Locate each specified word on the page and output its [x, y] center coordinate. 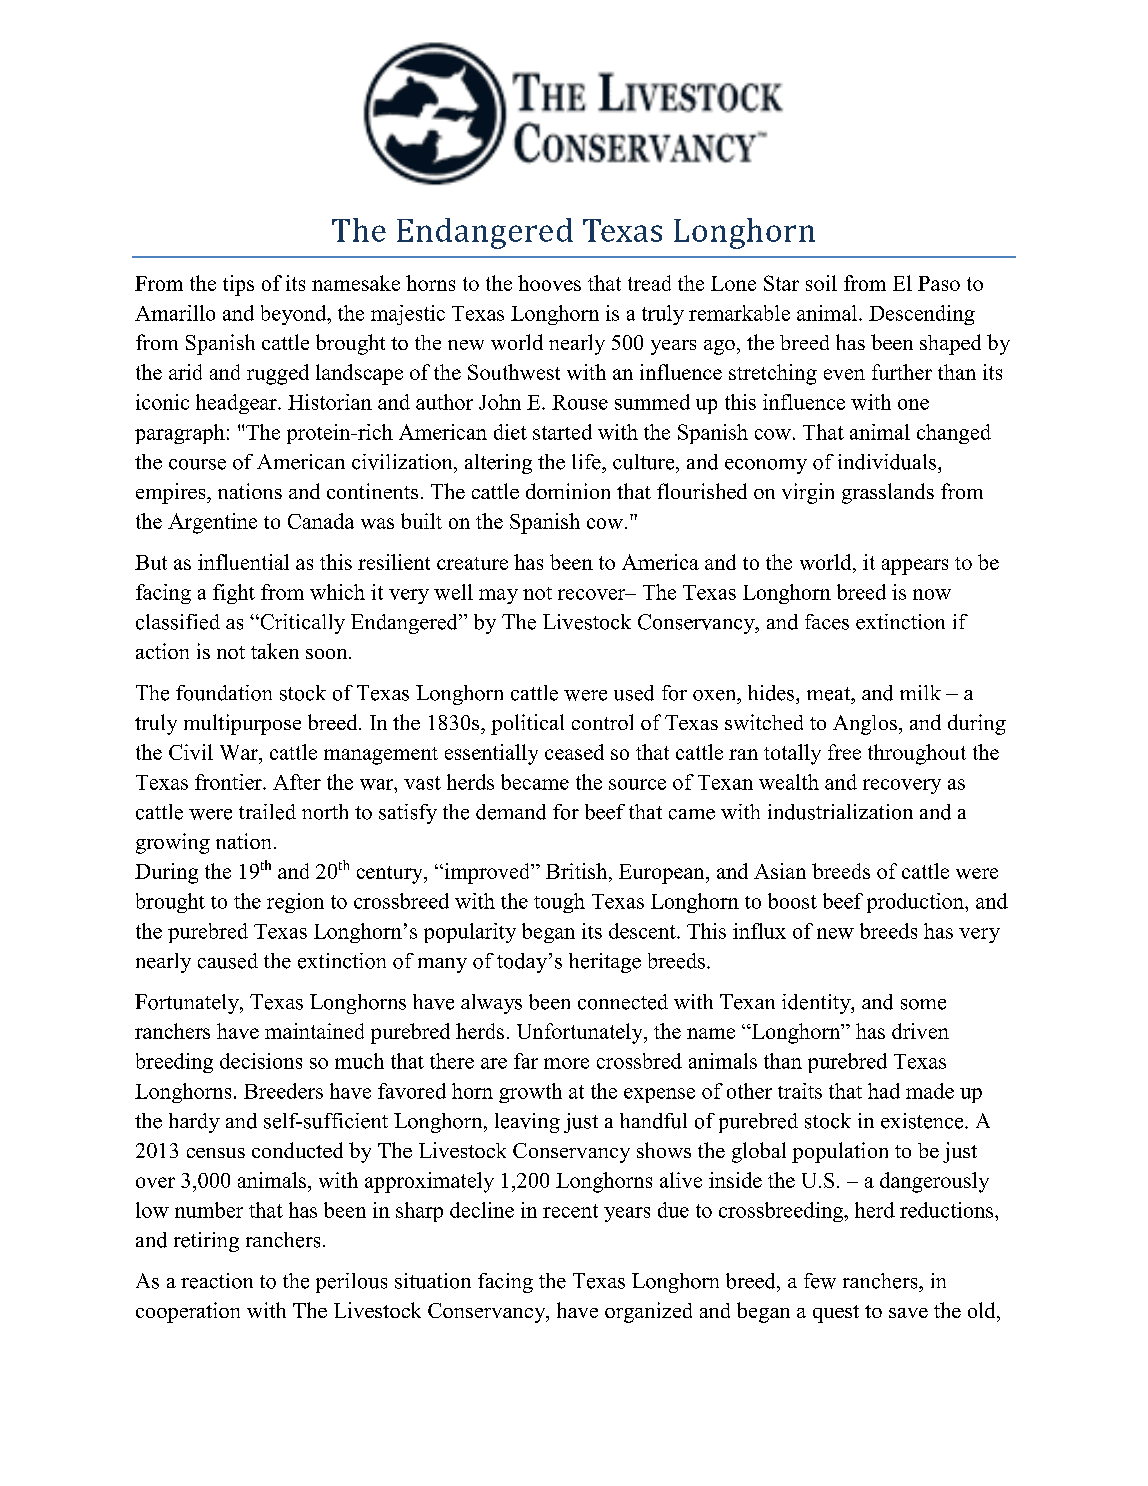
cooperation [188, 1312]
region [295, 903]
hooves [549, 283]
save [908, 1313]
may [498, 596]
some [923, 1004]
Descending [922, 315]
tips [238, 285]
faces [827, 622]
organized [648, 1312]
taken [275, 651]
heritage [605, 963]
